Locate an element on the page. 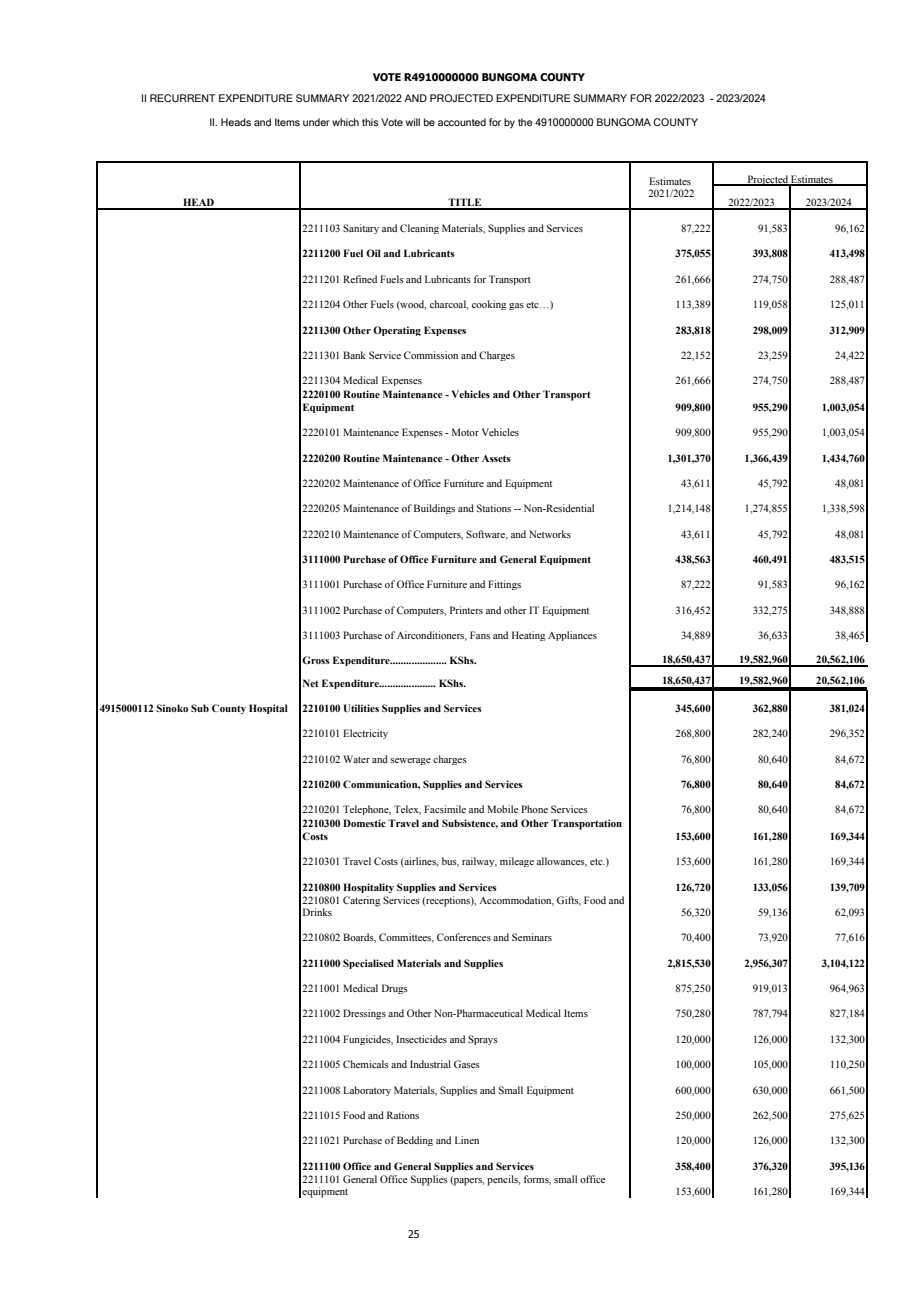 This image has height=1310, width=924. Linen is located at coordinates (467, 1140).
